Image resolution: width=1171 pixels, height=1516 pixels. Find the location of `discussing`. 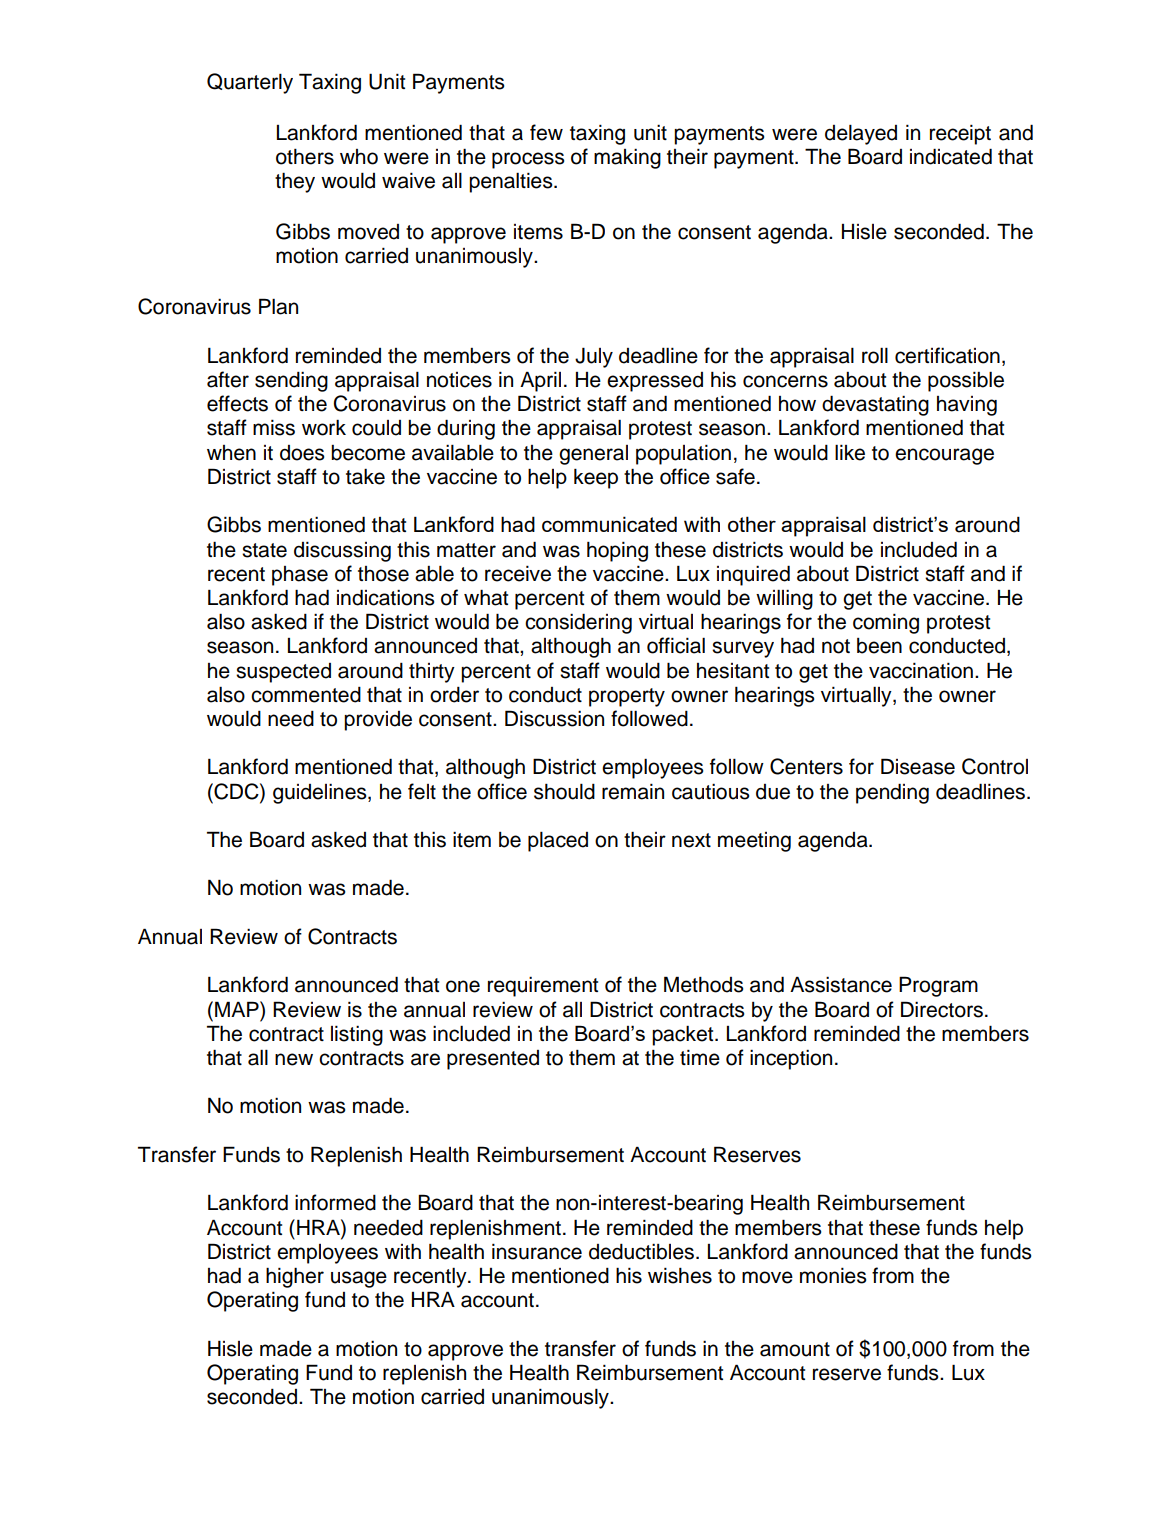

discussing is located at coordinates (342, 552).
